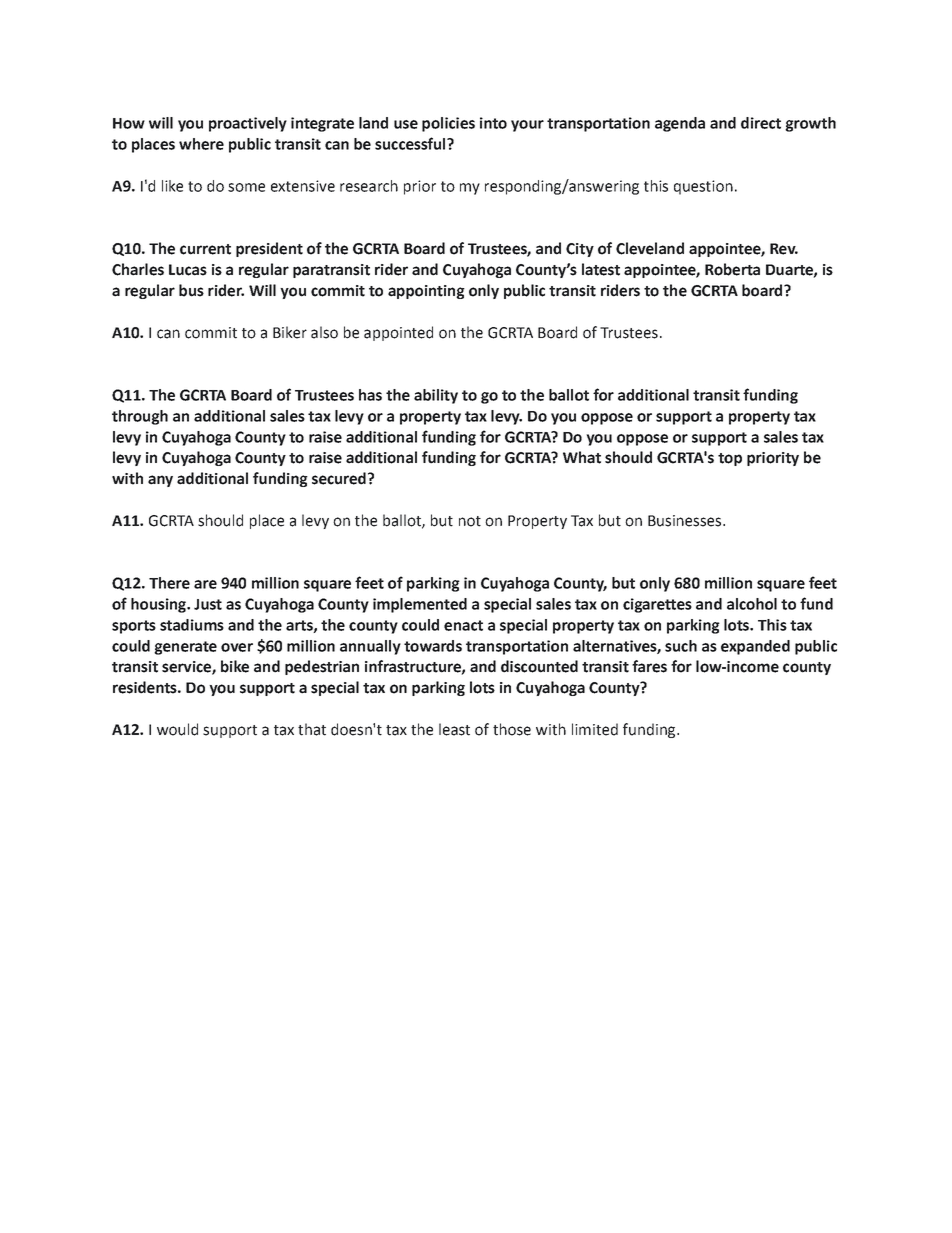 This page has height=1233, width=952. What do you see at coordinates (324, 332) in the page?
I see `also` at bounding box center [324, 332].
